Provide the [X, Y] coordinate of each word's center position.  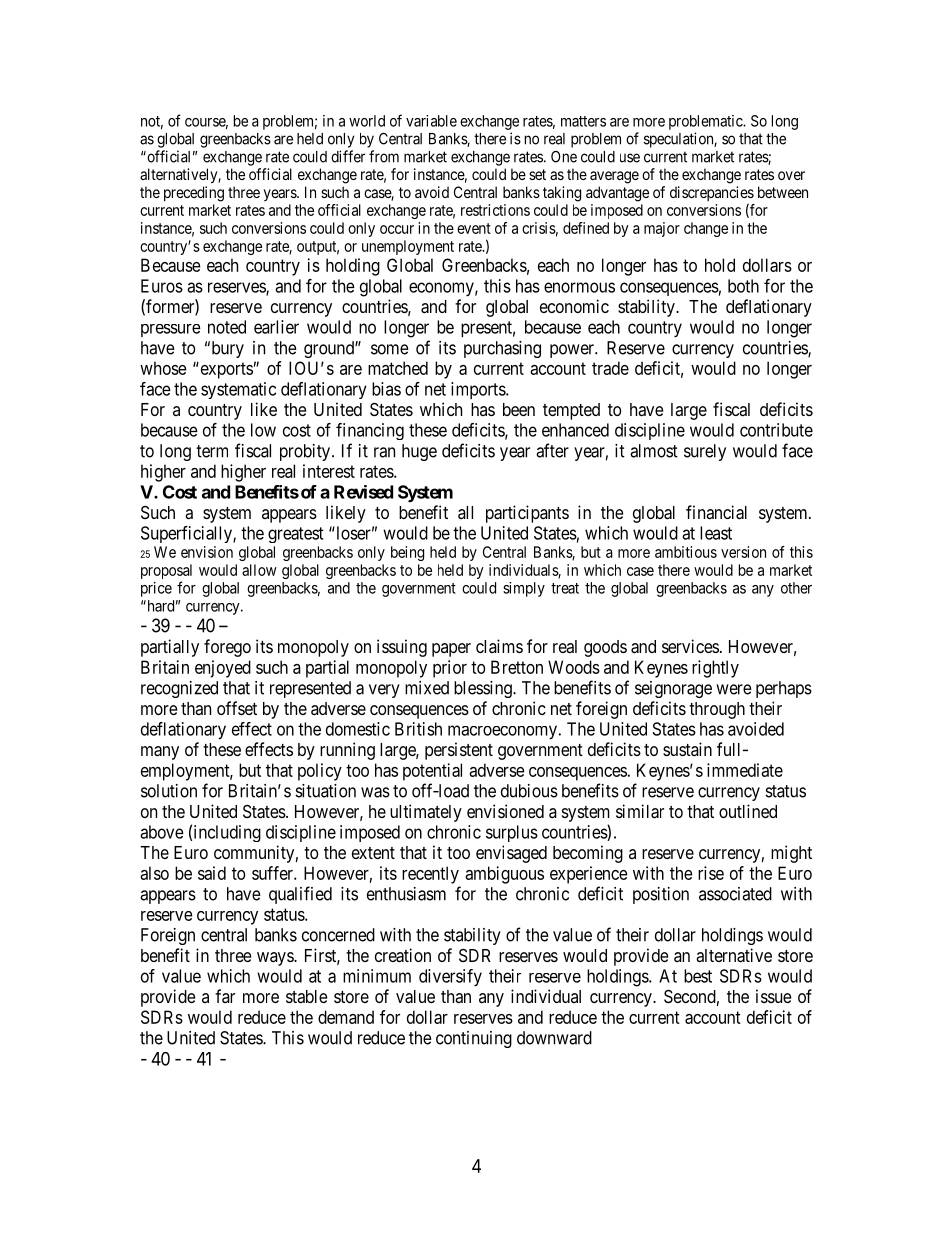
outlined [748, 811]
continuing [474, 1039]
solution [169, 791]
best [698, 976]
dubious [529, 791]
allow [259, 570]
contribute [776, 430]
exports [225, 370]
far [225, 996]
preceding [194, 194]
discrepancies [712, 195]
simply [524, 589]
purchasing [502, 349]
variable [431, 121]
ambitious [686, 552]
